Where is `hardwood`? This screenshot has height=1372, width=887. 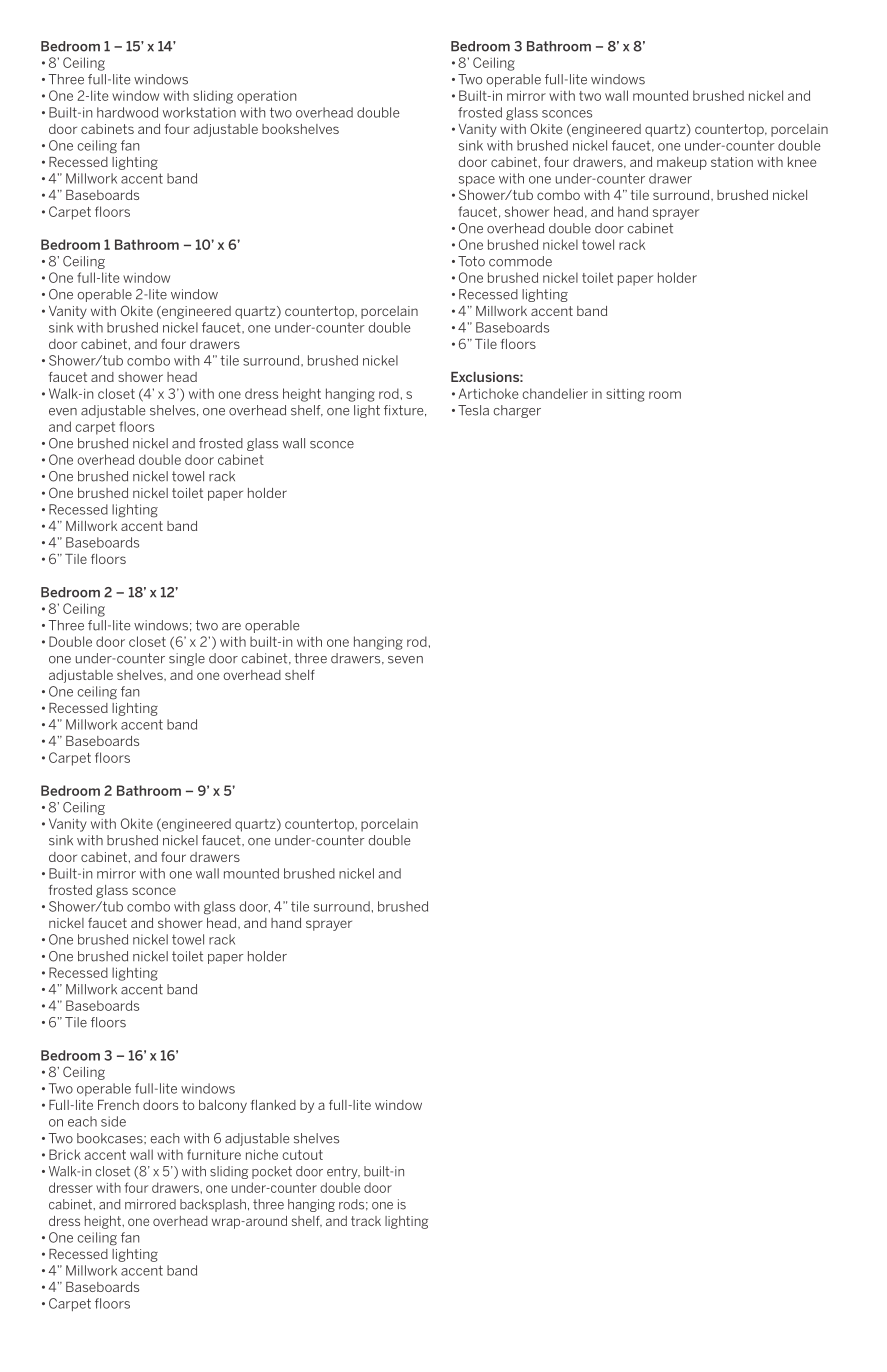 hardwood is located at coordinates (127, 112).
